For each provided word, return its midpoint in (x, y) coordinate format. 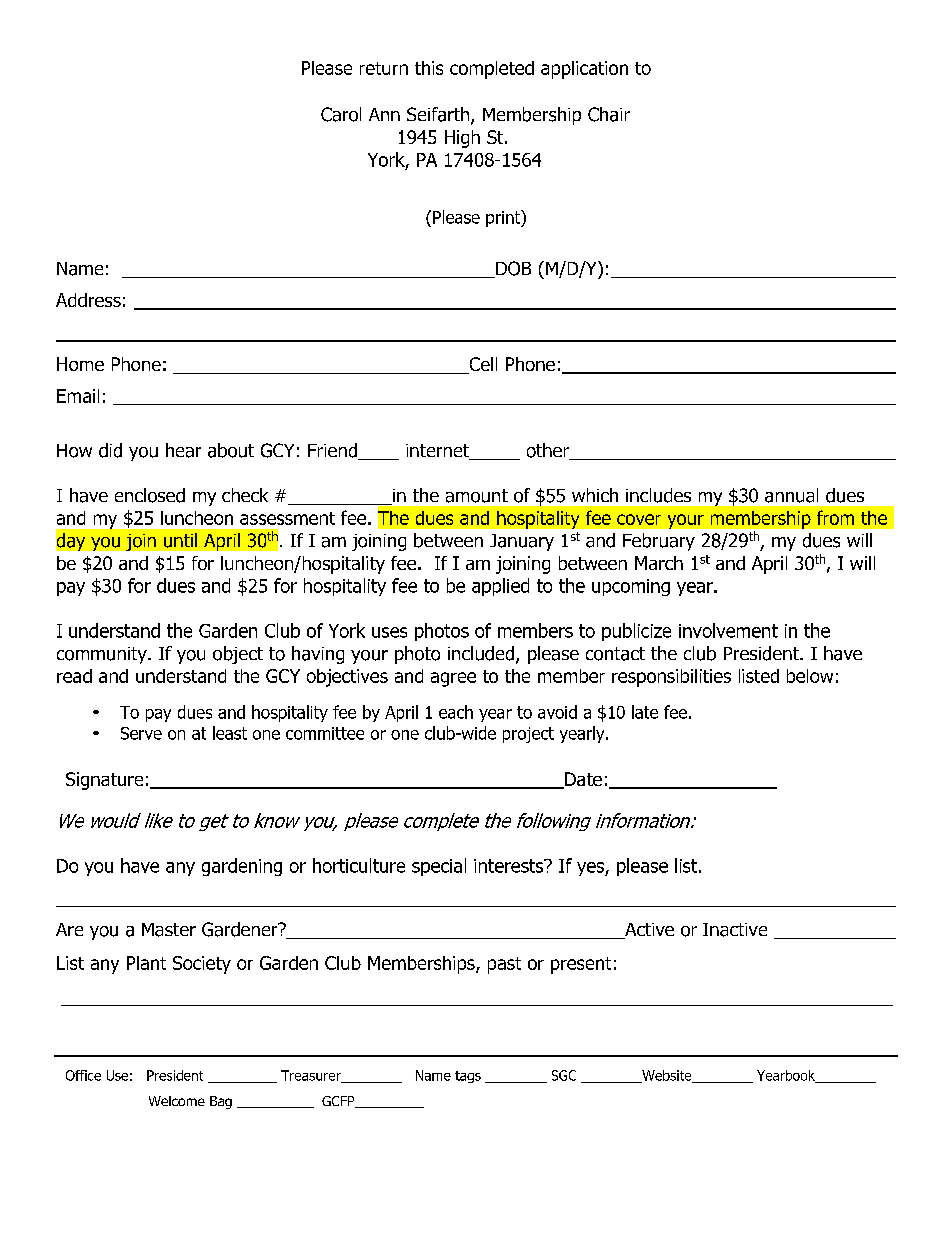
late (645, 712)
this (429, 68)
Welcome (177, 1101)
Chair (609, 114)
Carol (341, 114)
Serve (141, 733)
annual (791, 495)
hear (183, 450)
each (456, 712)
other (549, 451)
